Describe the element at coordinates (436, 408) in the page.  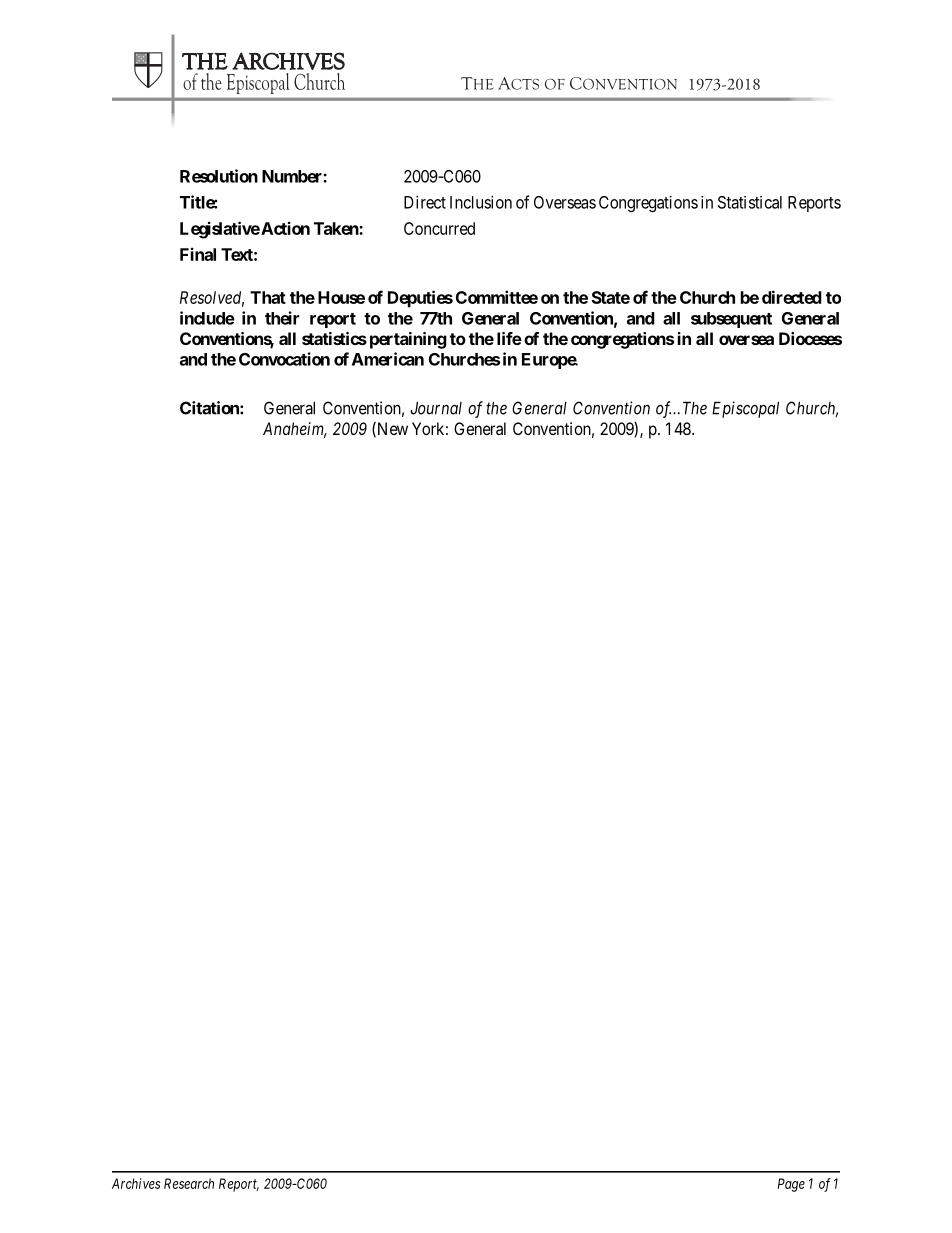
I see `Journal` at that location.
